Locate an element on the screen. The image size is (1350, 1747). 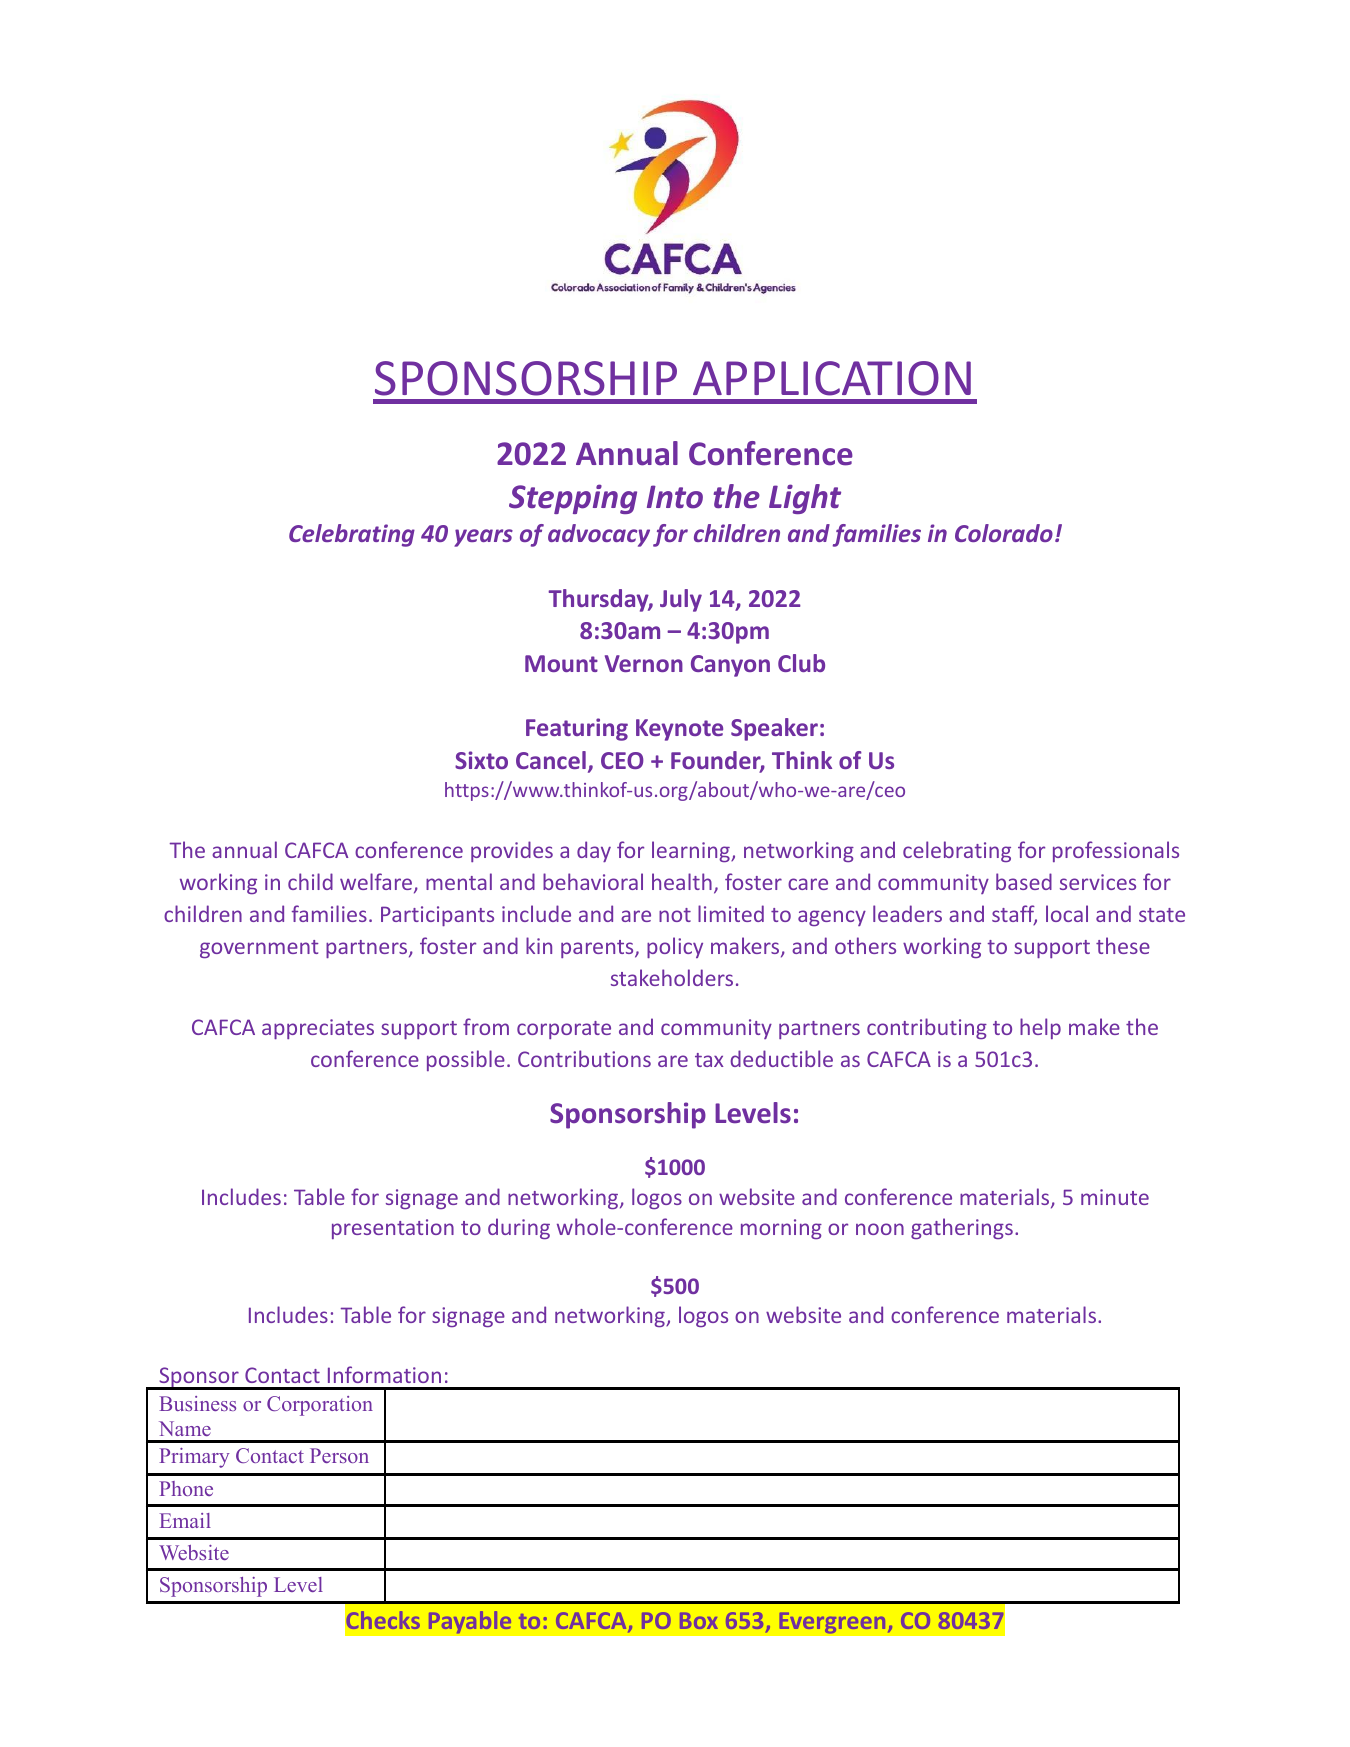
Email is located at coordinates (185, 1520).
